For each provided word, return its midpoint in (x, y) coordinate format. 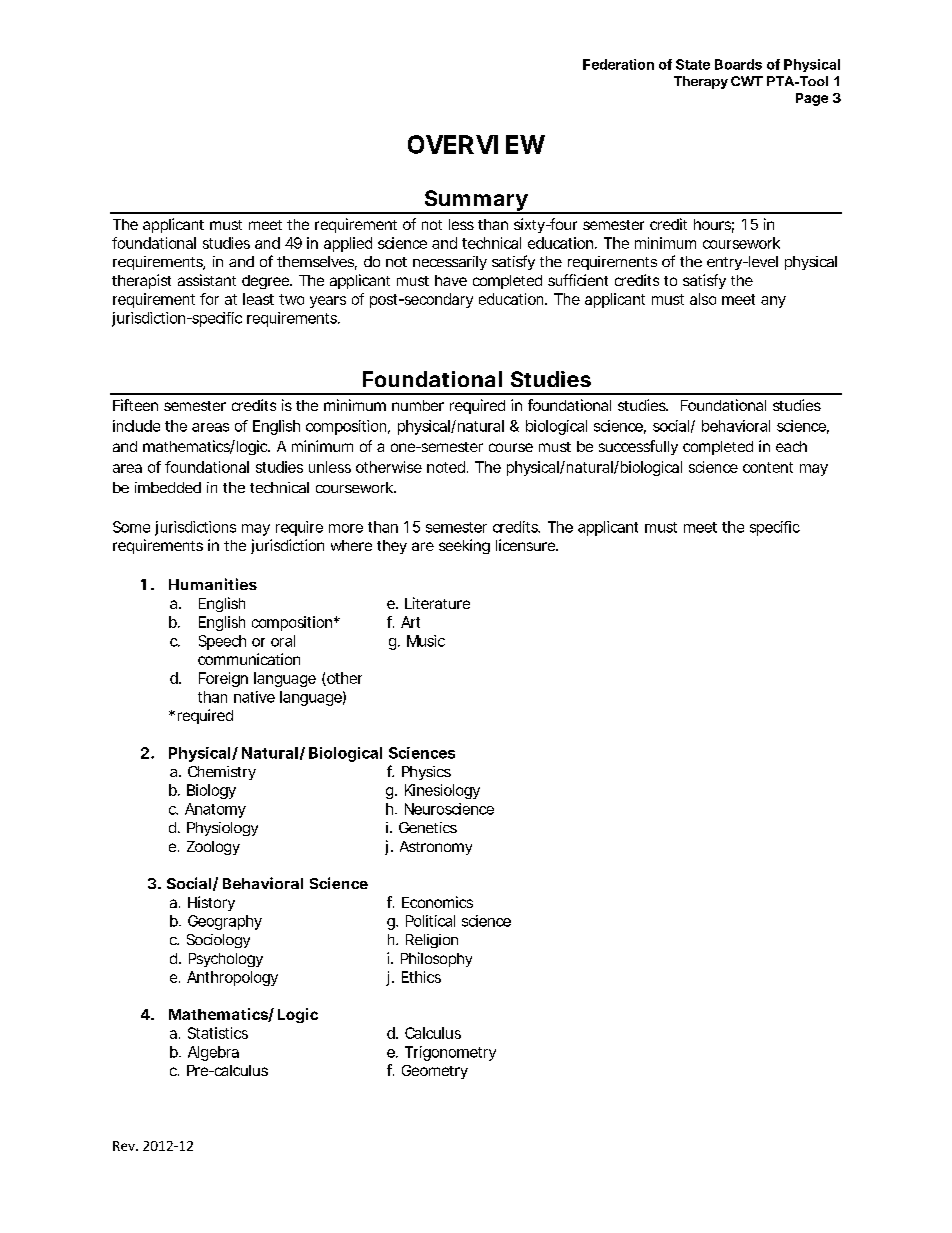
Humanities (213, 584)
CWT (747, 81)
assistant (207, 280)
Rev (125, 1146)
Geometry (435, 1072)
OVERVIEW (476, 144)
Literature (437, 603)
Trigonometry (450, 1053)
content (768, 467)
